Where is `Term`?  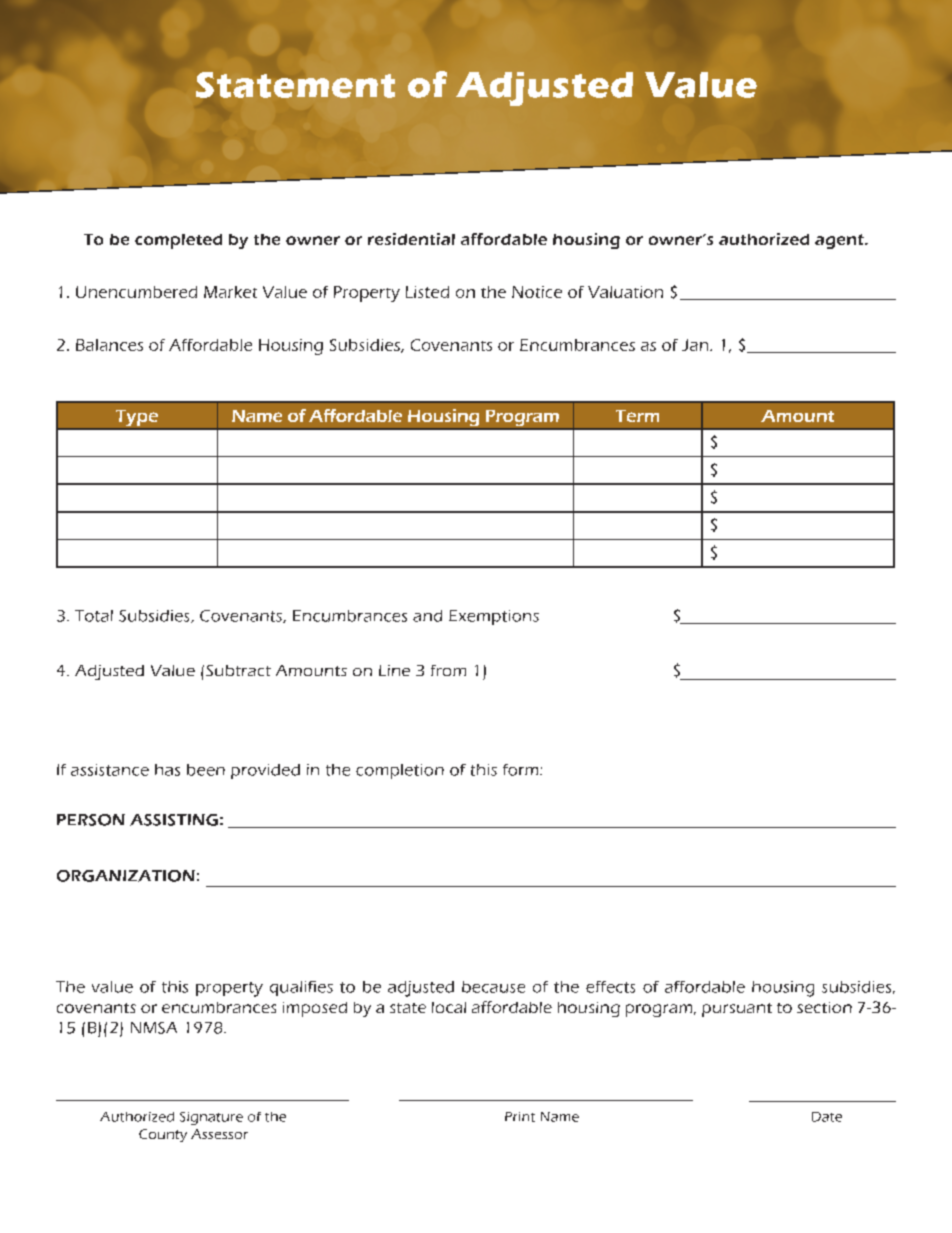 Term is located at coordinates (637, 416).
